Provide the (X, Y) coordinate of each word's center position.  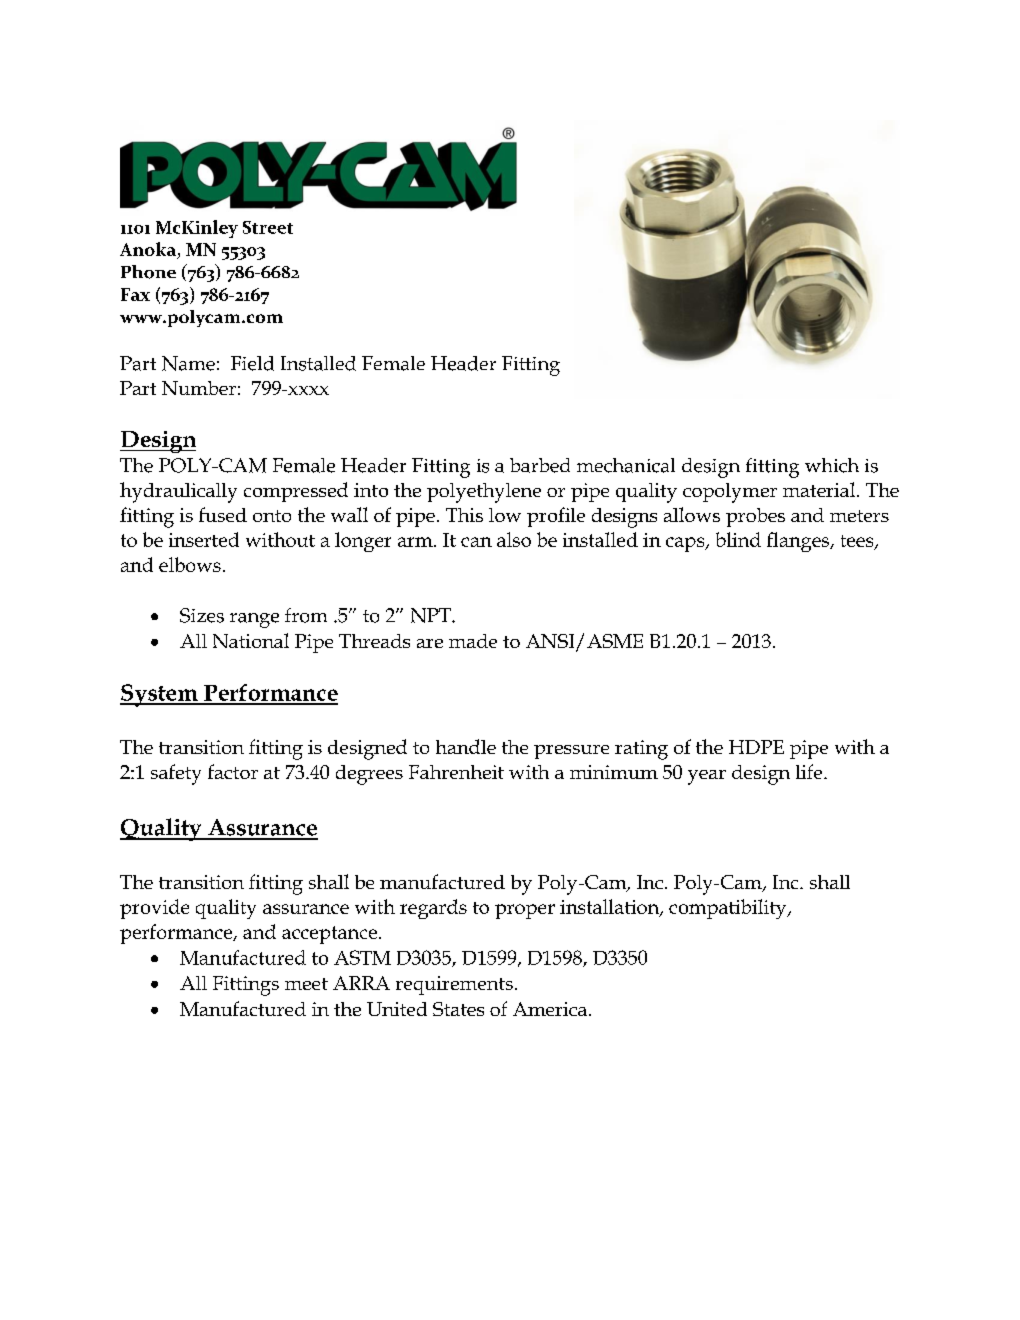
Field (252, 363)
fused (223, 514)
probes (755, 517)
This (464, 515)
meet (306, 984)
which (832, 465)
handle (466, 746)
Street (268, 227)
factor (233, 771)
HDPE (756, 747)
